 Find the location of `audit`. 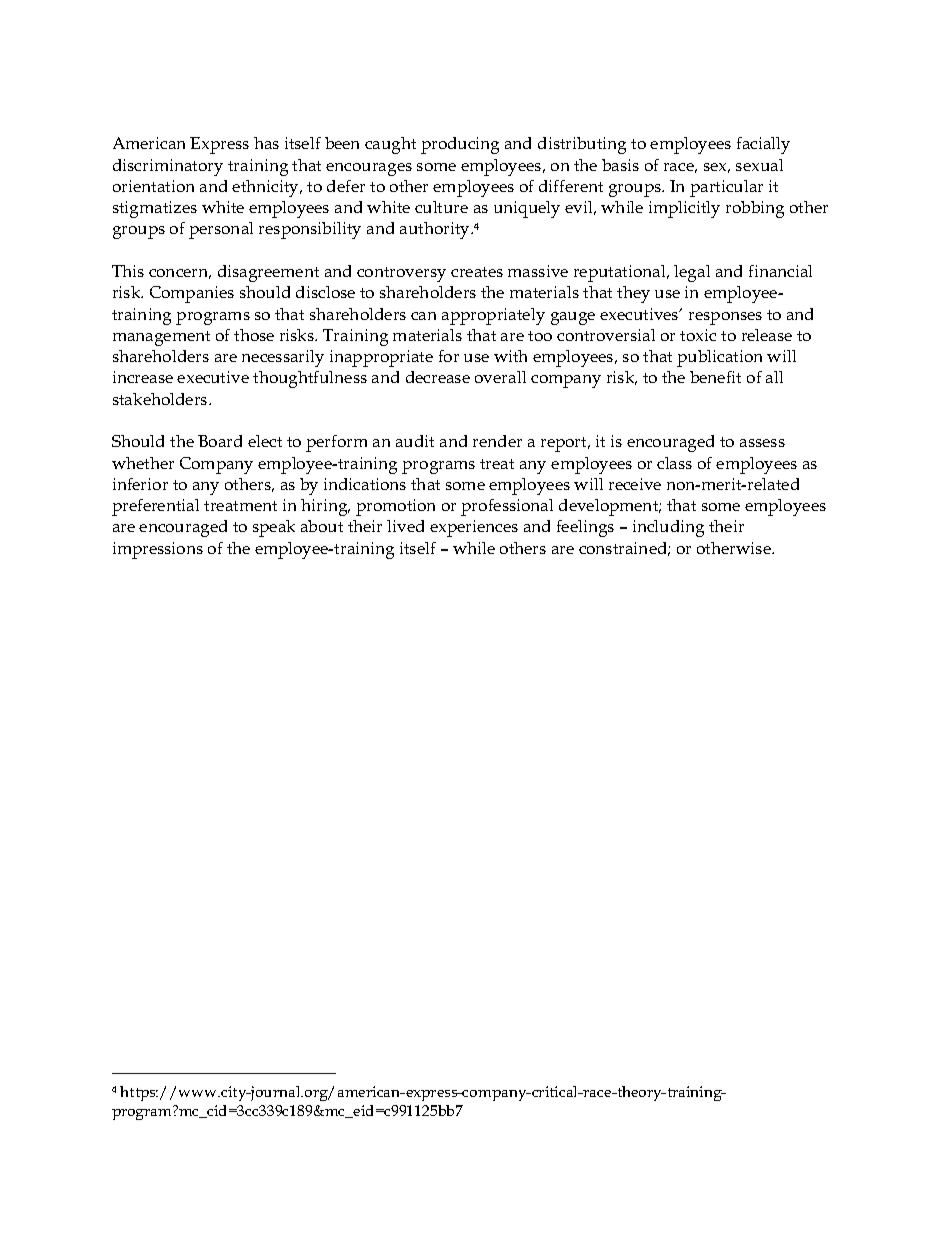

audit is located at coordinates (415, 441).
